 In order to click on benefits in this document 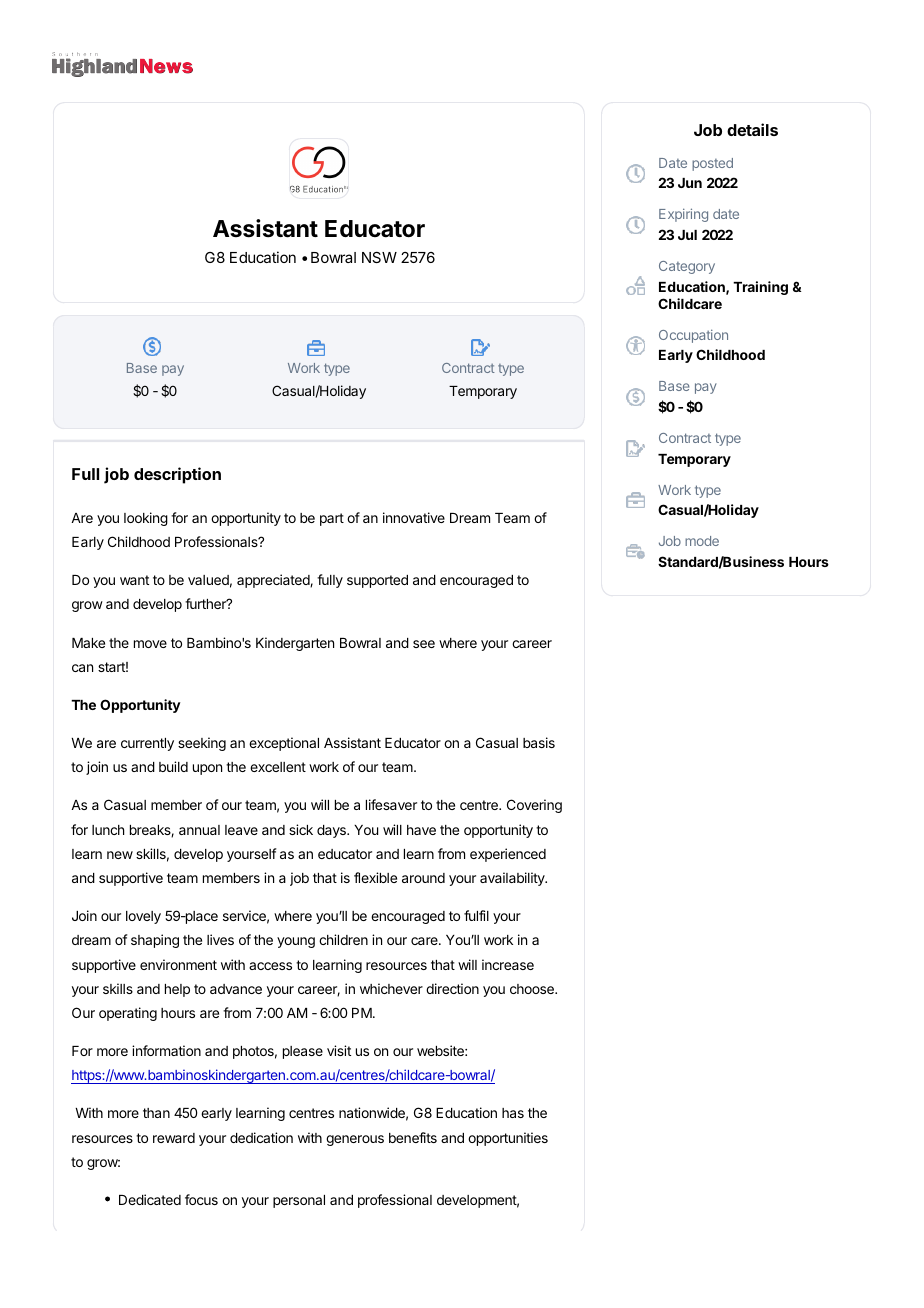, I will do `click(413, 1137)`.
